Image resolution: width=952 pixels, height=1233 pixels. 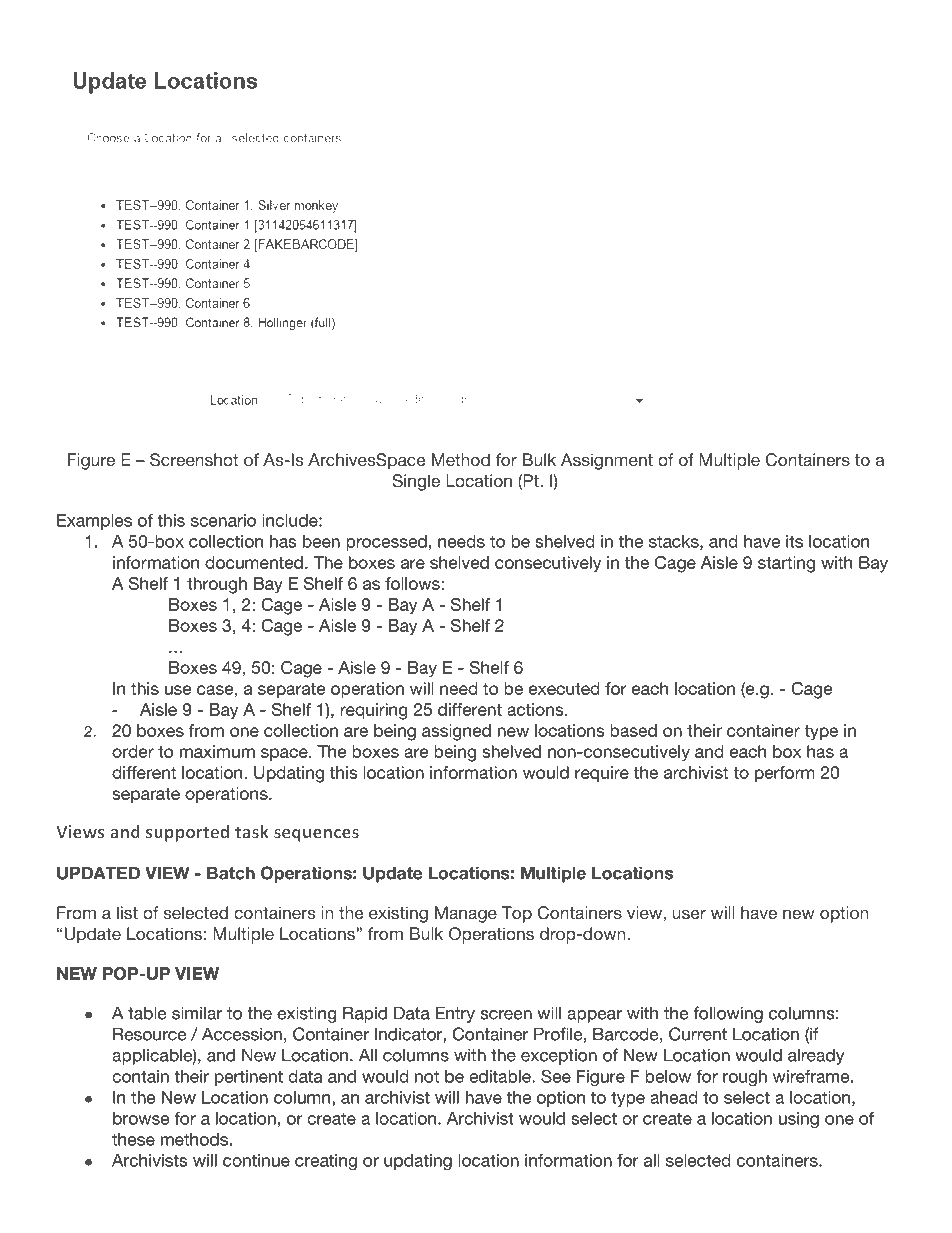 What do you see at coordinates (133, 1139) in the document?
I see `these` at bounding box center [133, 1139].
